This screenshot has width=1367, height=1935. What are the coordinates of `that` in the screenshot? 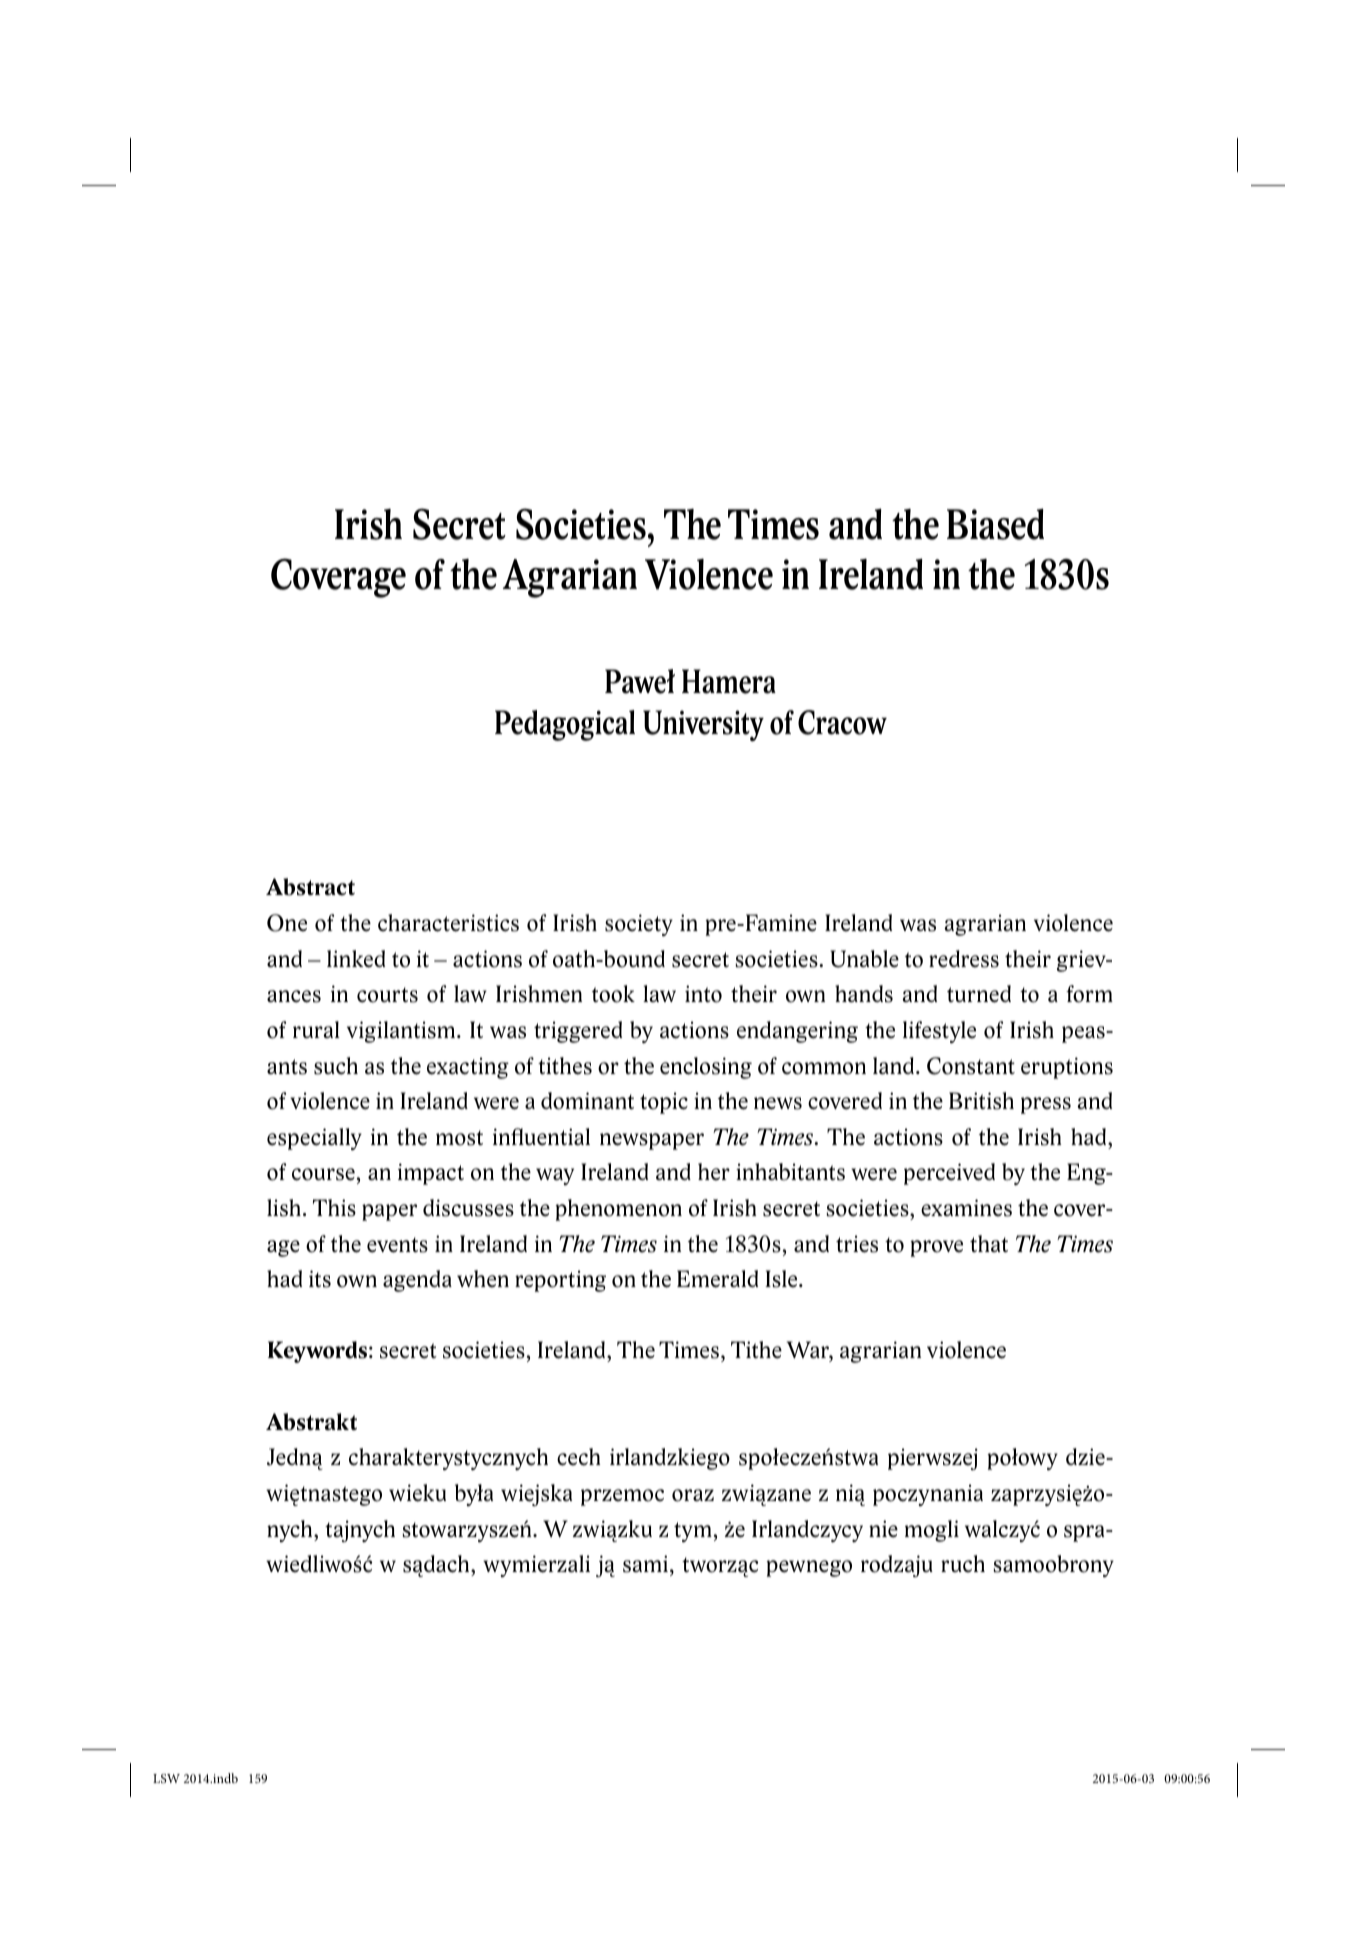 It's located at (989, 1244).
